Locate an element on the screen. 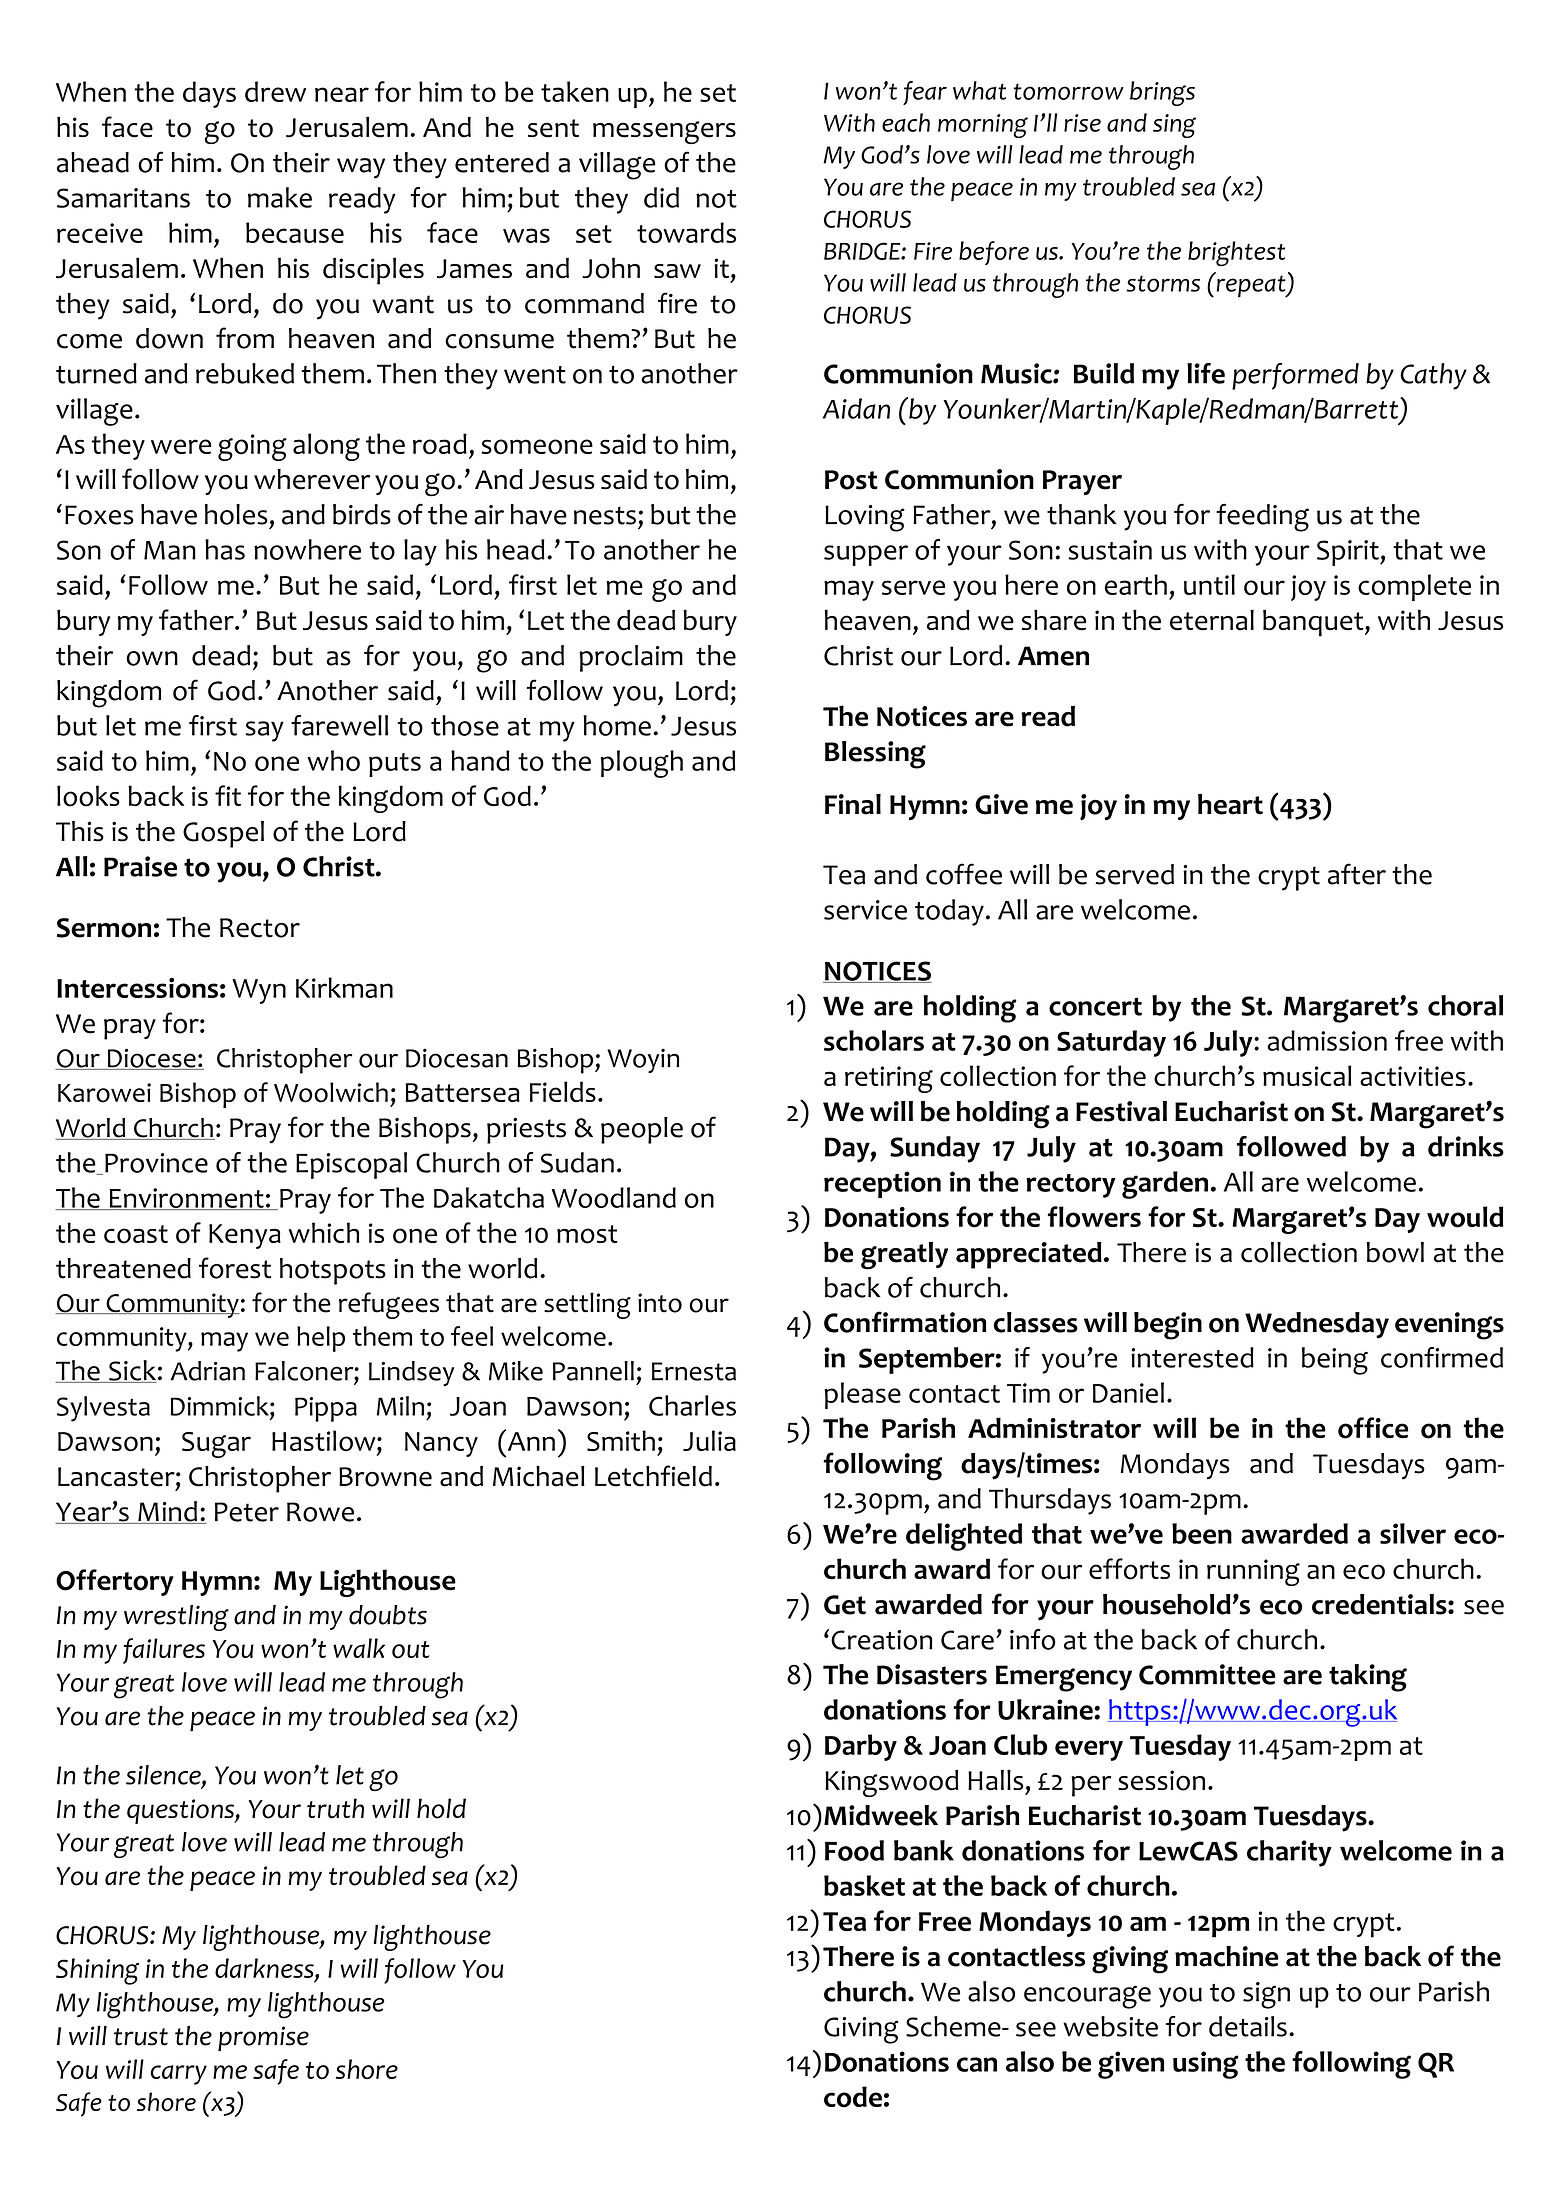 The height and width of the screenshot is (2207, 1560). messengers is located at coordinates (664, 132).
